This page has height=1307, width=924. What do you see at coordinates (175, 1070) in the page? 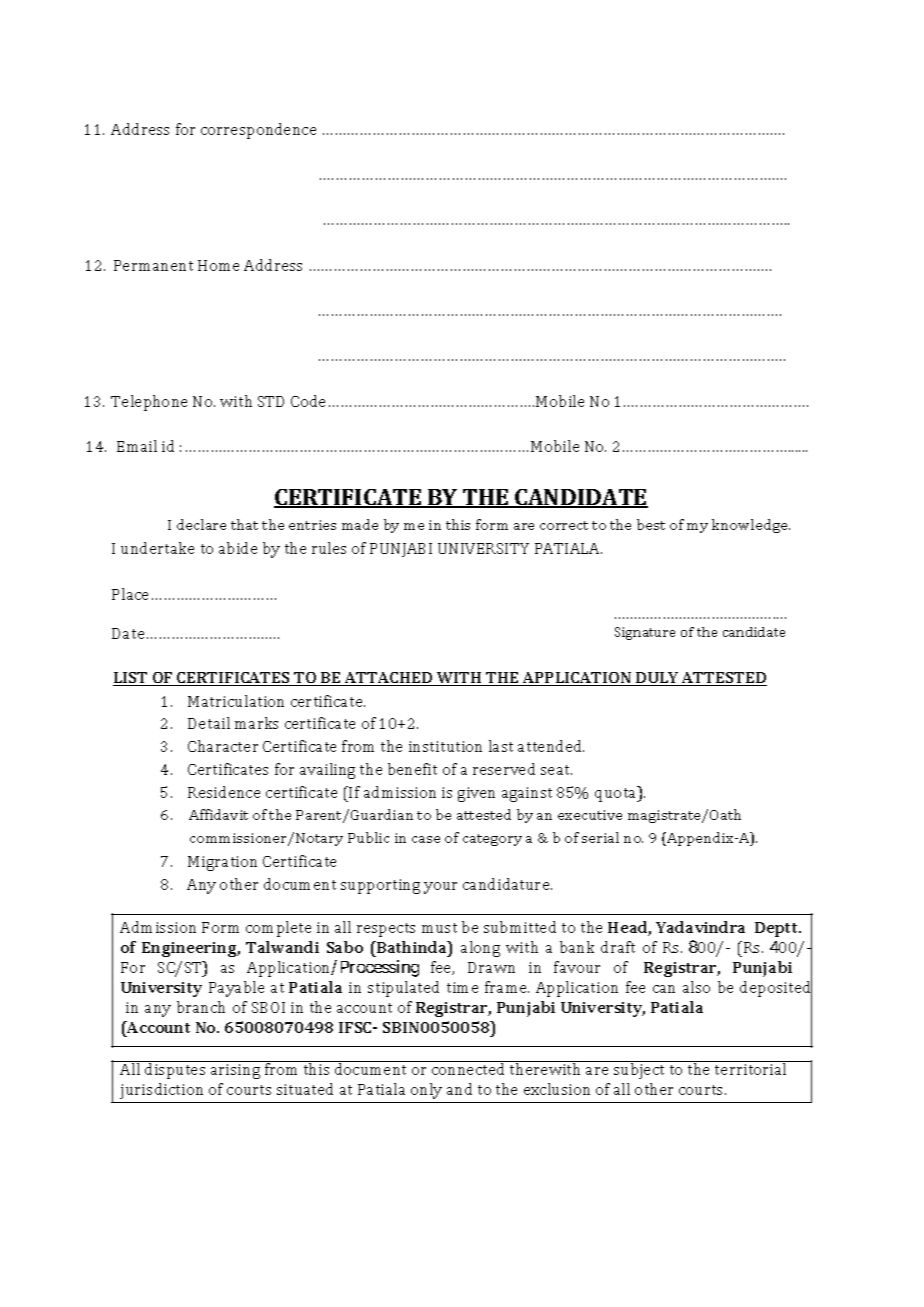
I see `disputes` at bounding box center [175, 1070].
